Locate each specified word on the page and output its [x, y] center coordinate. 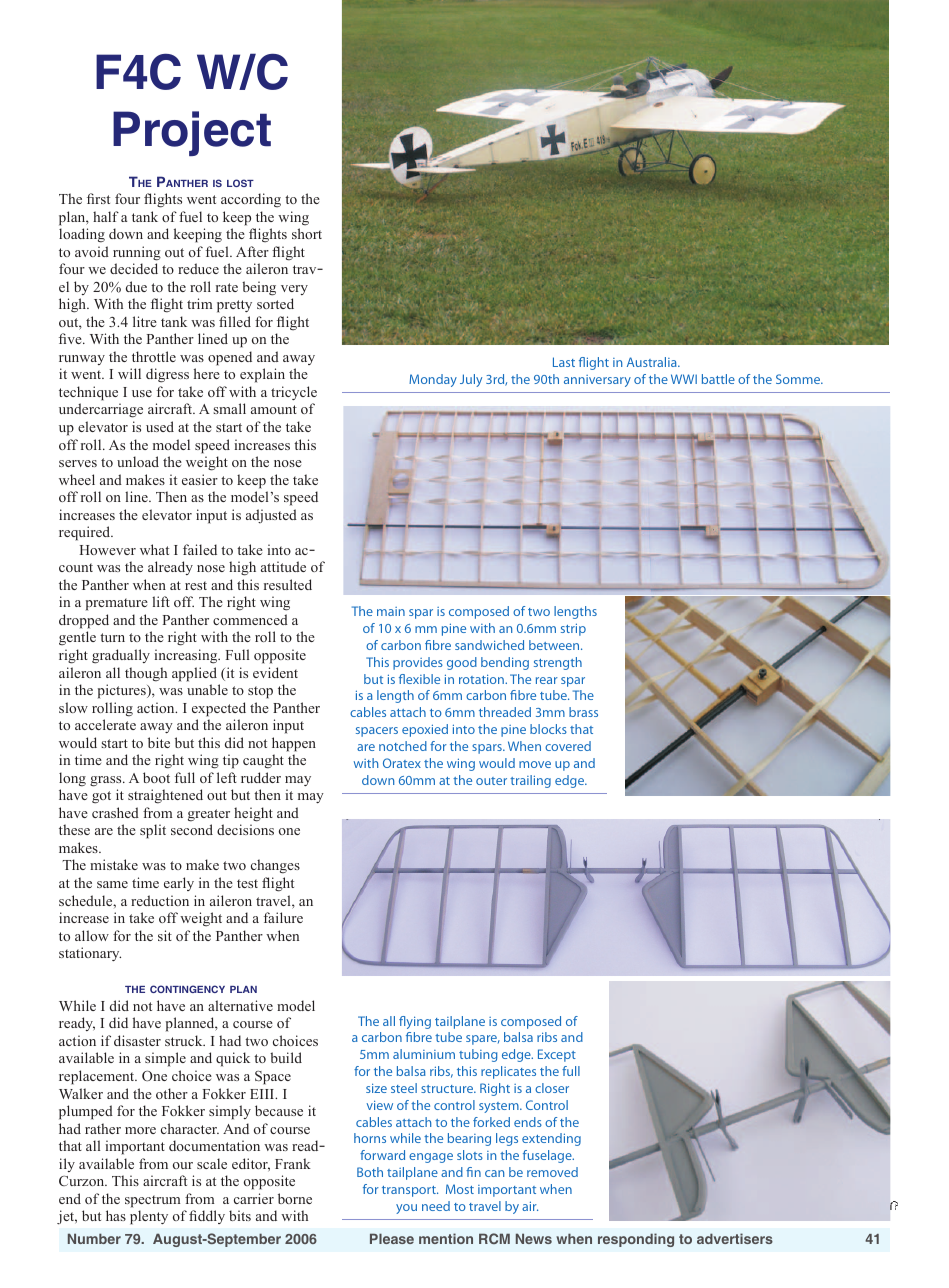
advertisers [735, 1238]
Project [192, 133]
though [146, 674]
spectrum [152, 1201]
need [436, 1206]
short [307, 233]
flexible [419, 679]
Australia [653, 362]
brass [583, 712]
